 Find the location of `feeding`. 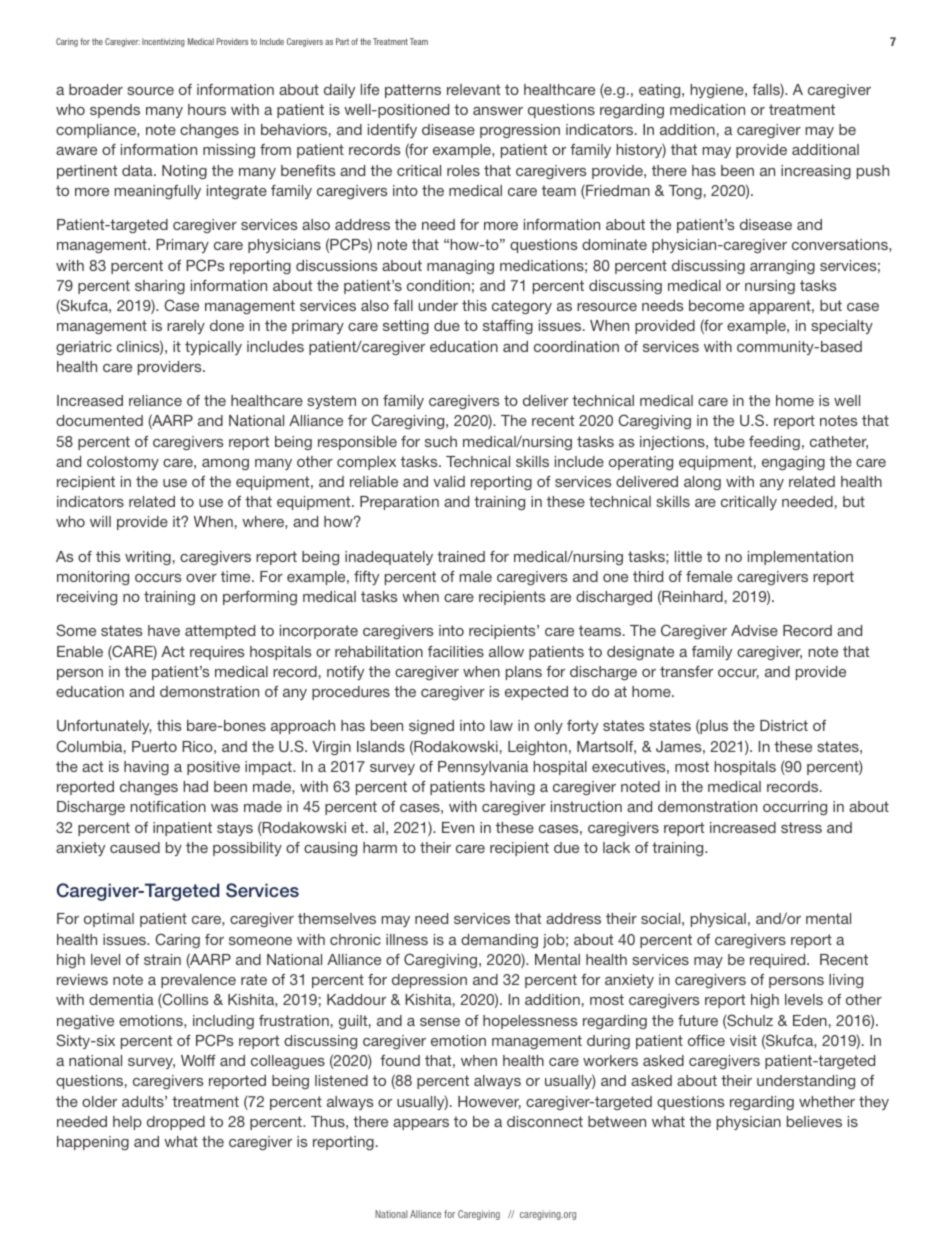

feeding is located at coordinates (774, 443).
